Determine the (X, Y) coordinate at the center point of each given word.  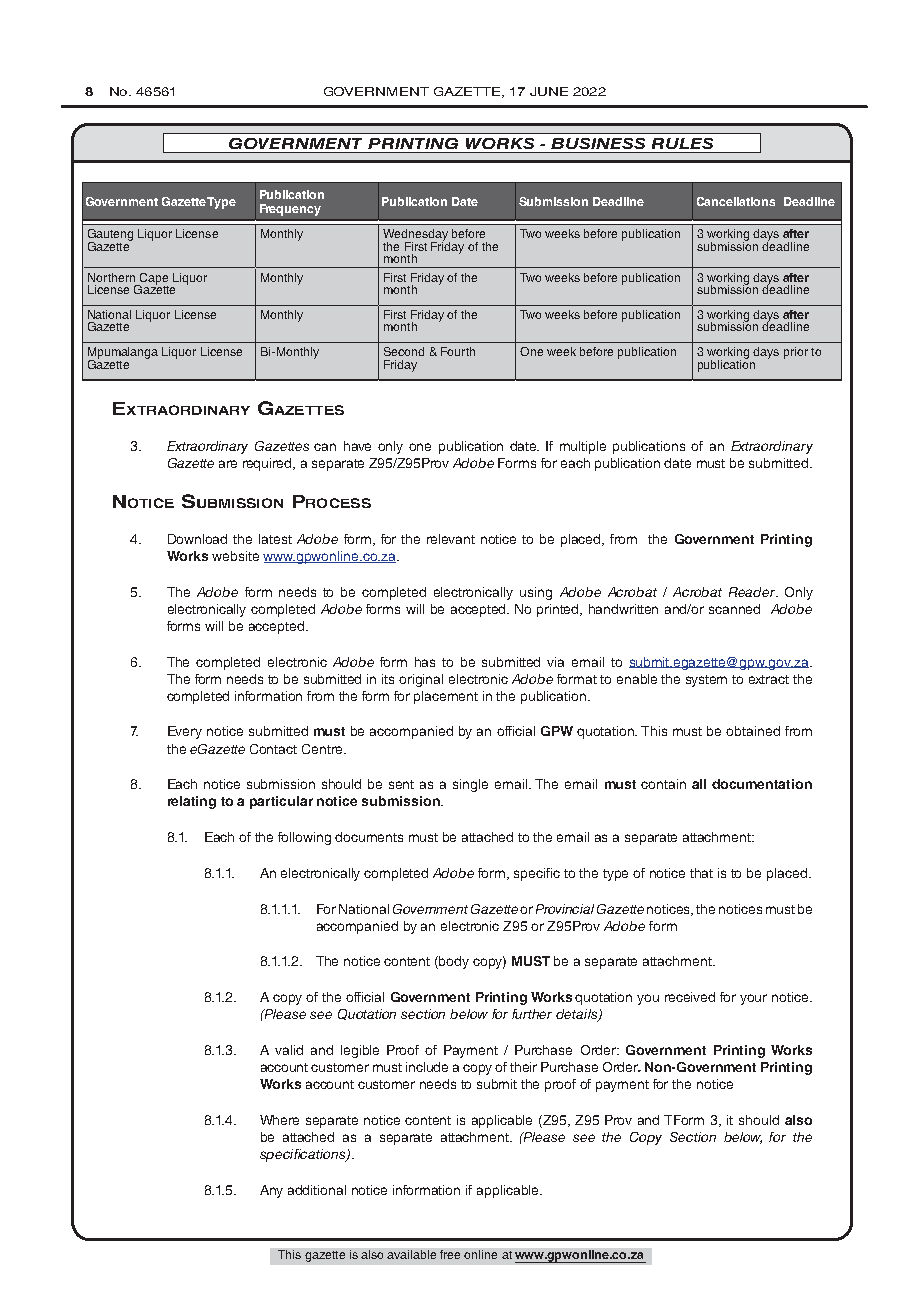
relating (192, 802)
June (549, 91)
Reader (753, 592)
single (470, 785)
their (523, 1067)
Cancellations (736, 201)
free (450, 1254)
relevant (451, 539)
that (701, 873)
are (228, 464)
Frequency (290, 210)
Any (271, 1191)
